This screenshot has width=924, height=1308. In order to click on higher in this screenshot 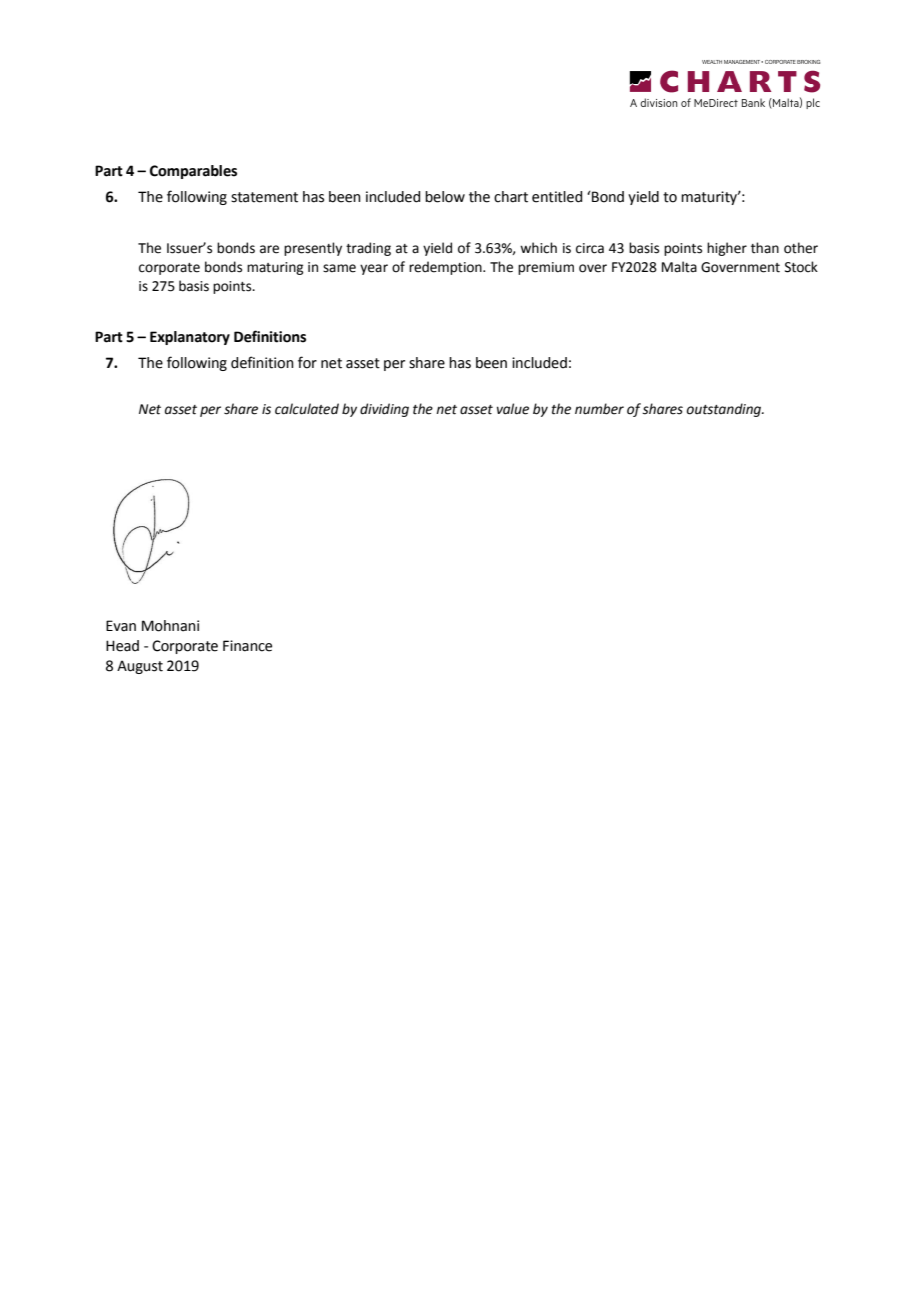, I will do `click(727, 249)`.
